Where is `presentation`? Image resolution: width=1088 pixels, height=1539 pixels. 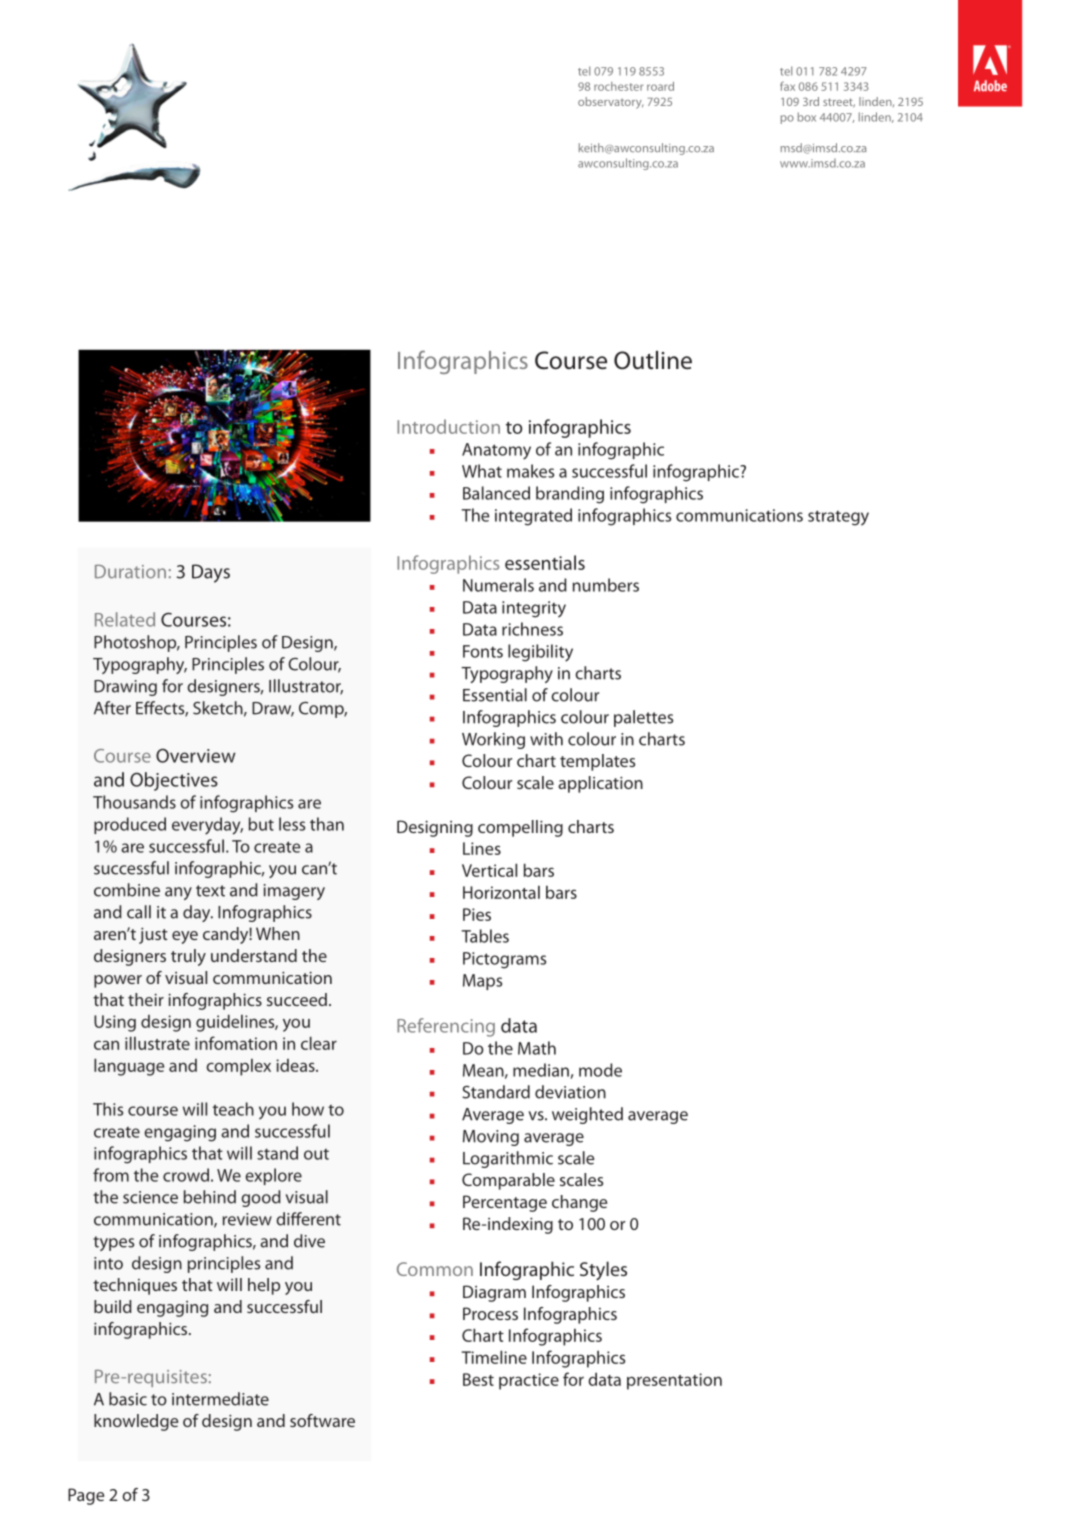 presentation is located at coordinates (674, 1381).
